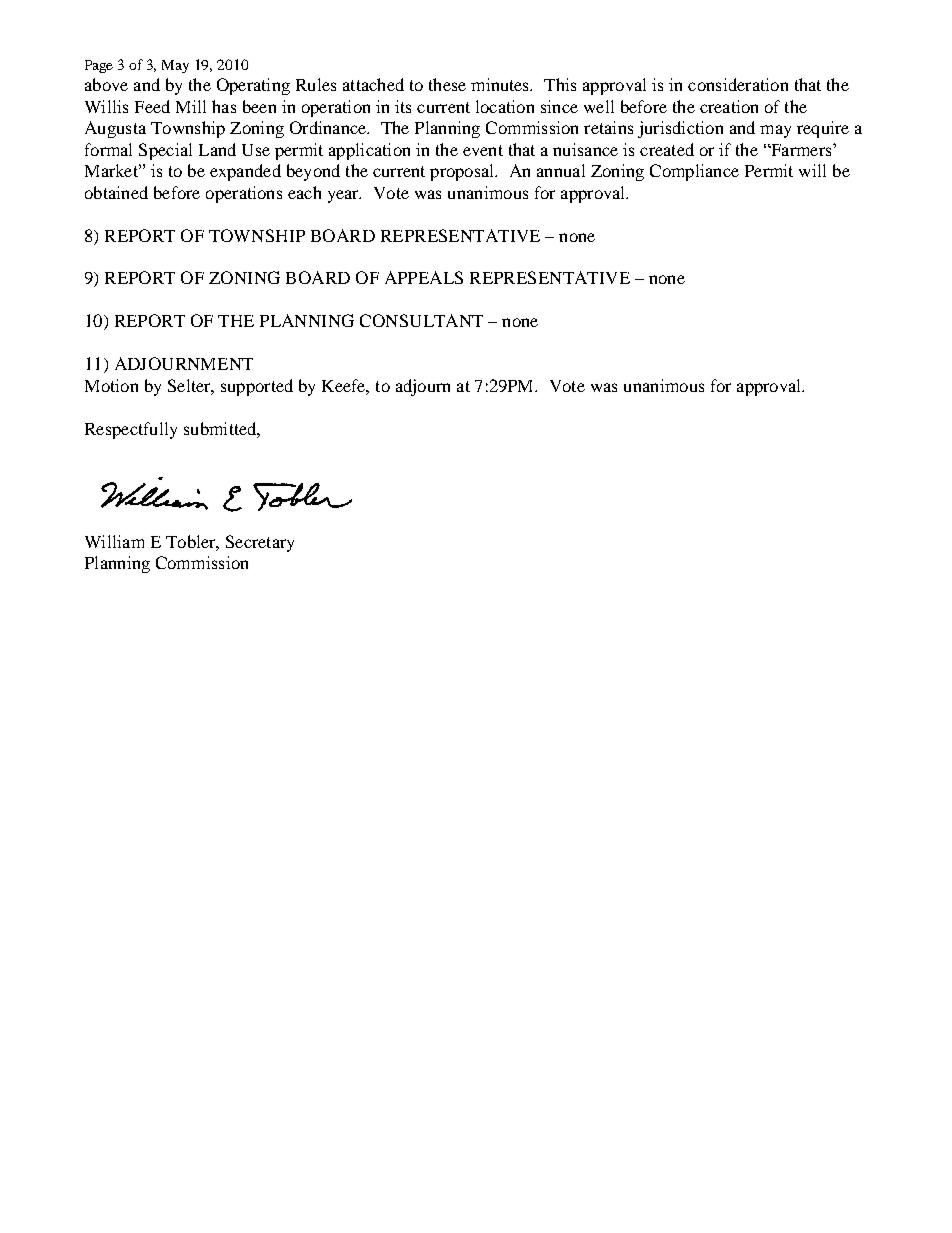 This image has width=952, height=1233. Describe the element at coordinates (131, 430) in the image. I see `Respectfully` at that location.
